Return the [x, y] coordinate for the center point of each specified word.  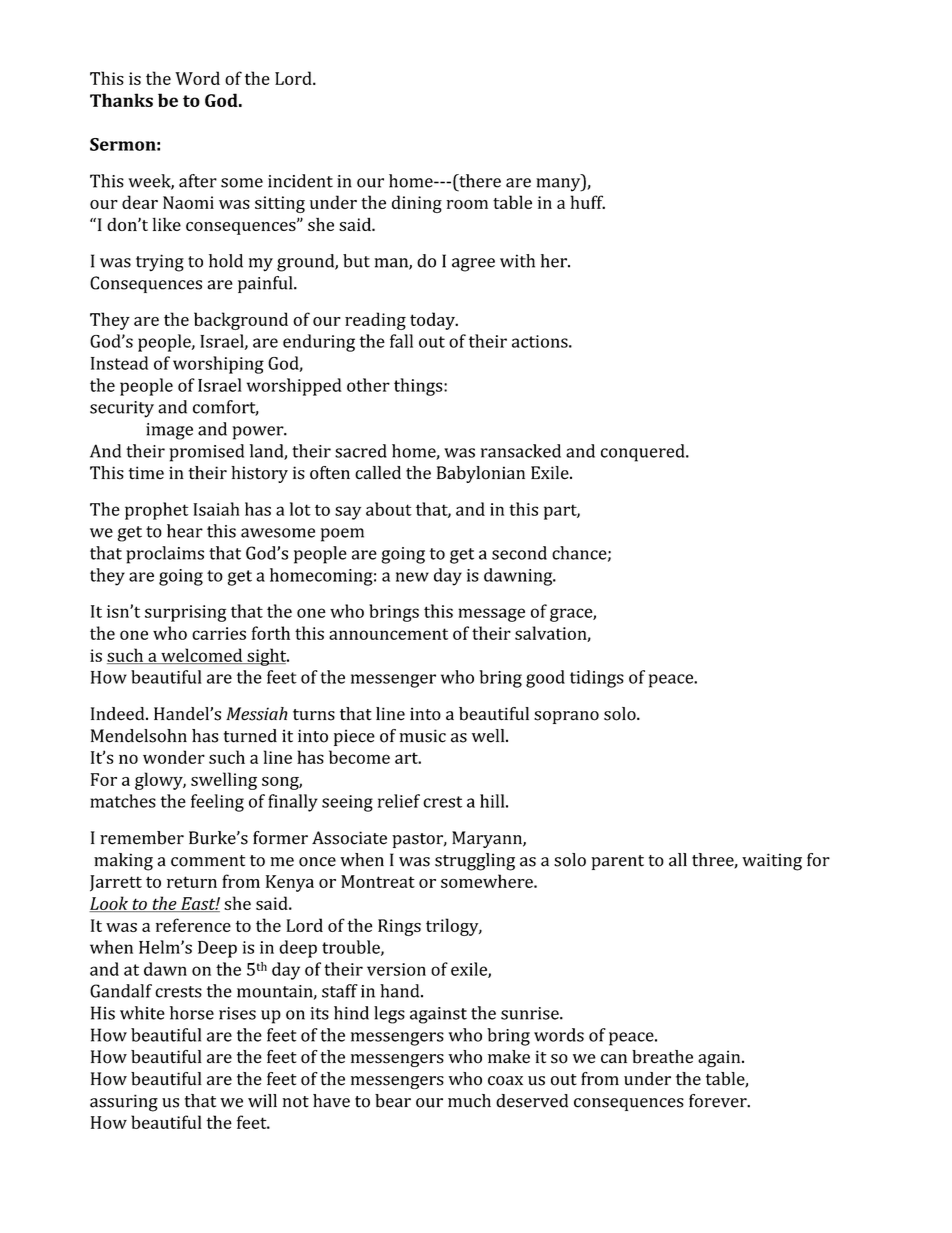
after [198, 181]
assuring [124, 1103]
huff [587, 202]
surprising [185, 613]
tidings [597, 679]
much [469, 1101]
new [412, 577]
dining [417, 204]
